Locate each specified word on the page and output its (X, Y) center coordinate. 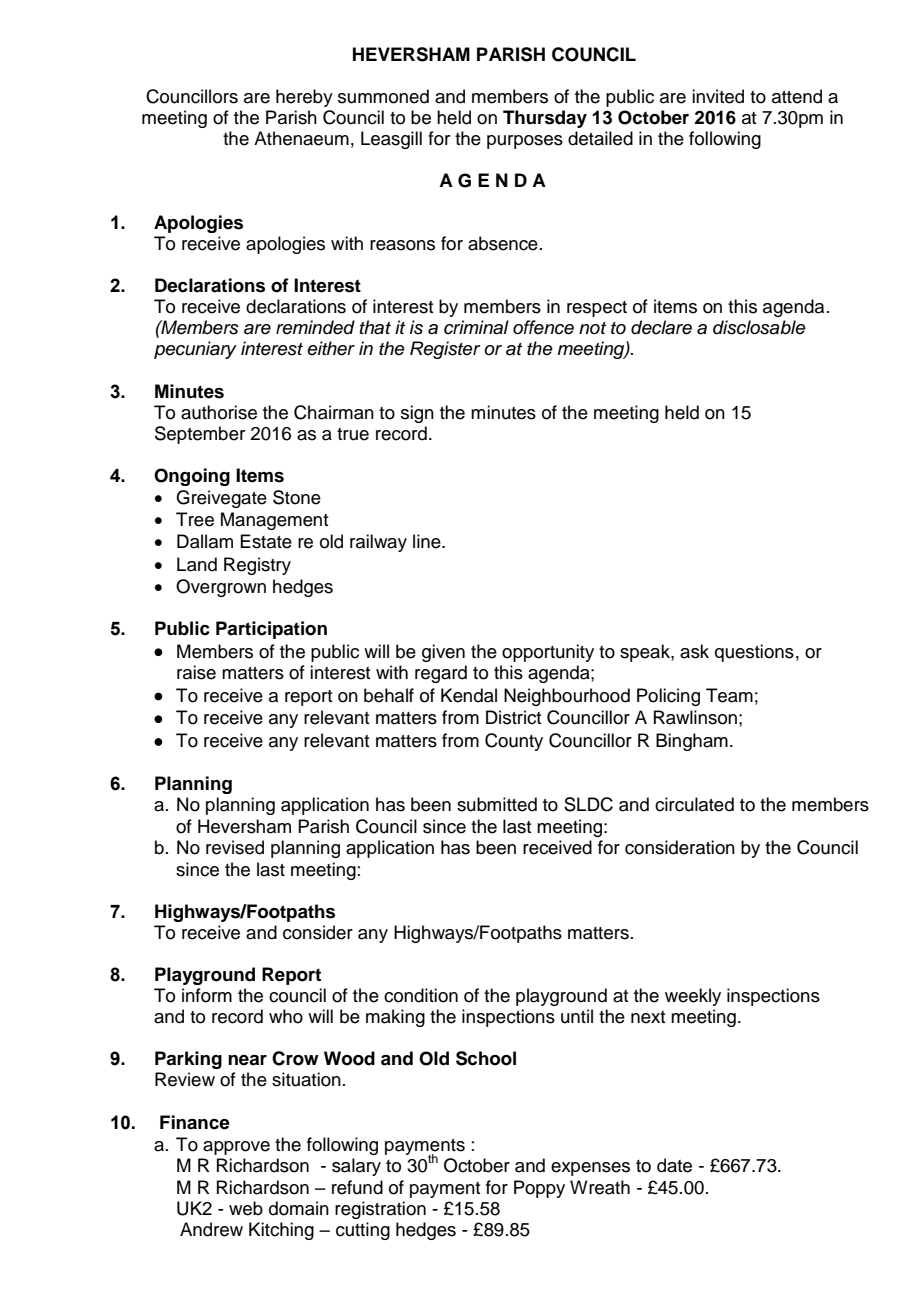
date (674, 1165)
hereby (304, 98)
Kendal (469, 695)
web (246, 1208)
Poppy (539, 1189)
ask (694, 651)
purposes (525, 142)
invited (718, 96)
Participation (271, 630)
